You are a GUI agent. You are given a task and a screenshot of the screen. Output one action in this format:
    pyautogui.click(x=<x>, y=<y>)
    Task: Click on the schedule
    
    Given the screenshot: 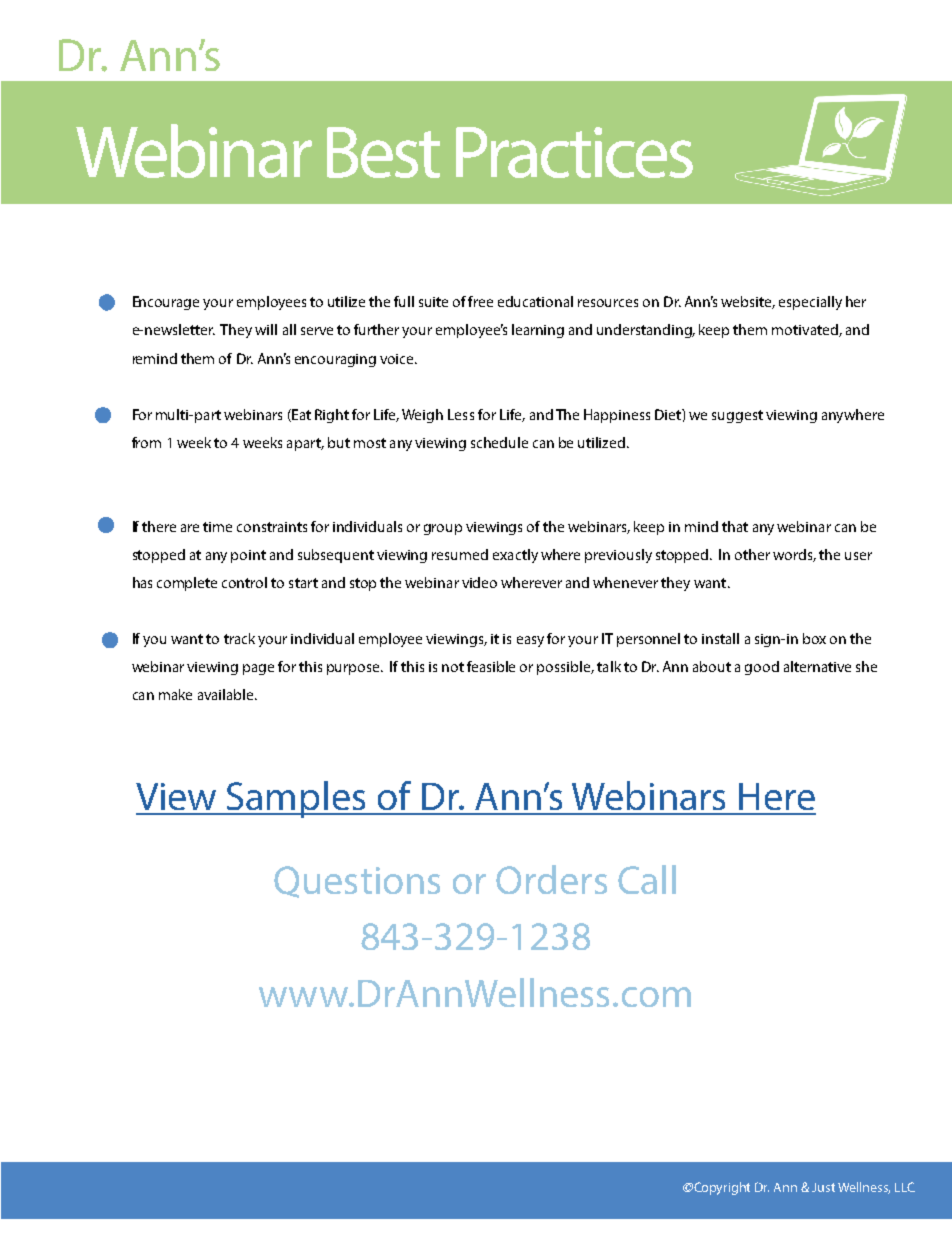 What is the action you would take?
    pyautogui.click(x=499, y=442)
